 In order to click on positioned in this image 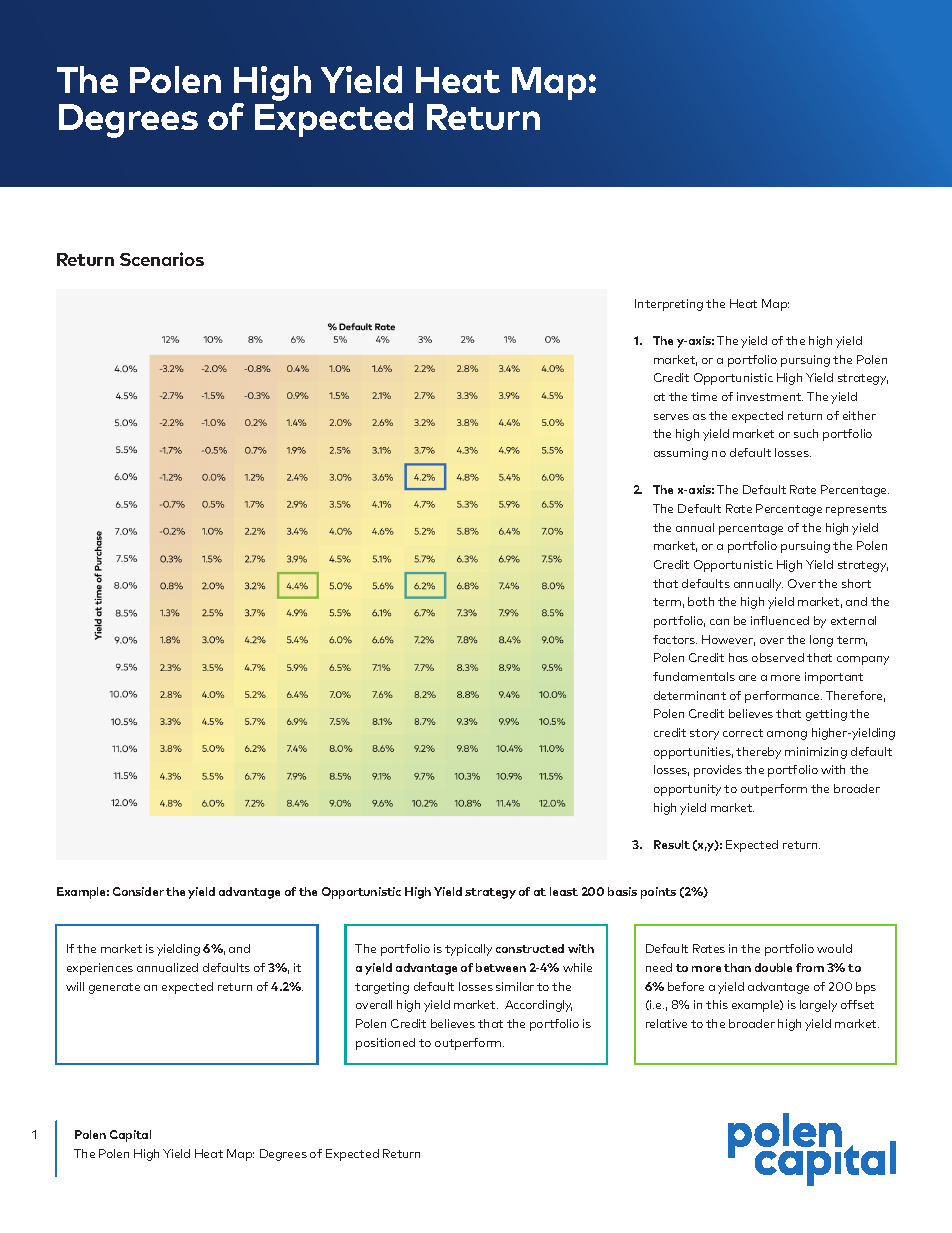, I will do `click(385, 1044)`.
